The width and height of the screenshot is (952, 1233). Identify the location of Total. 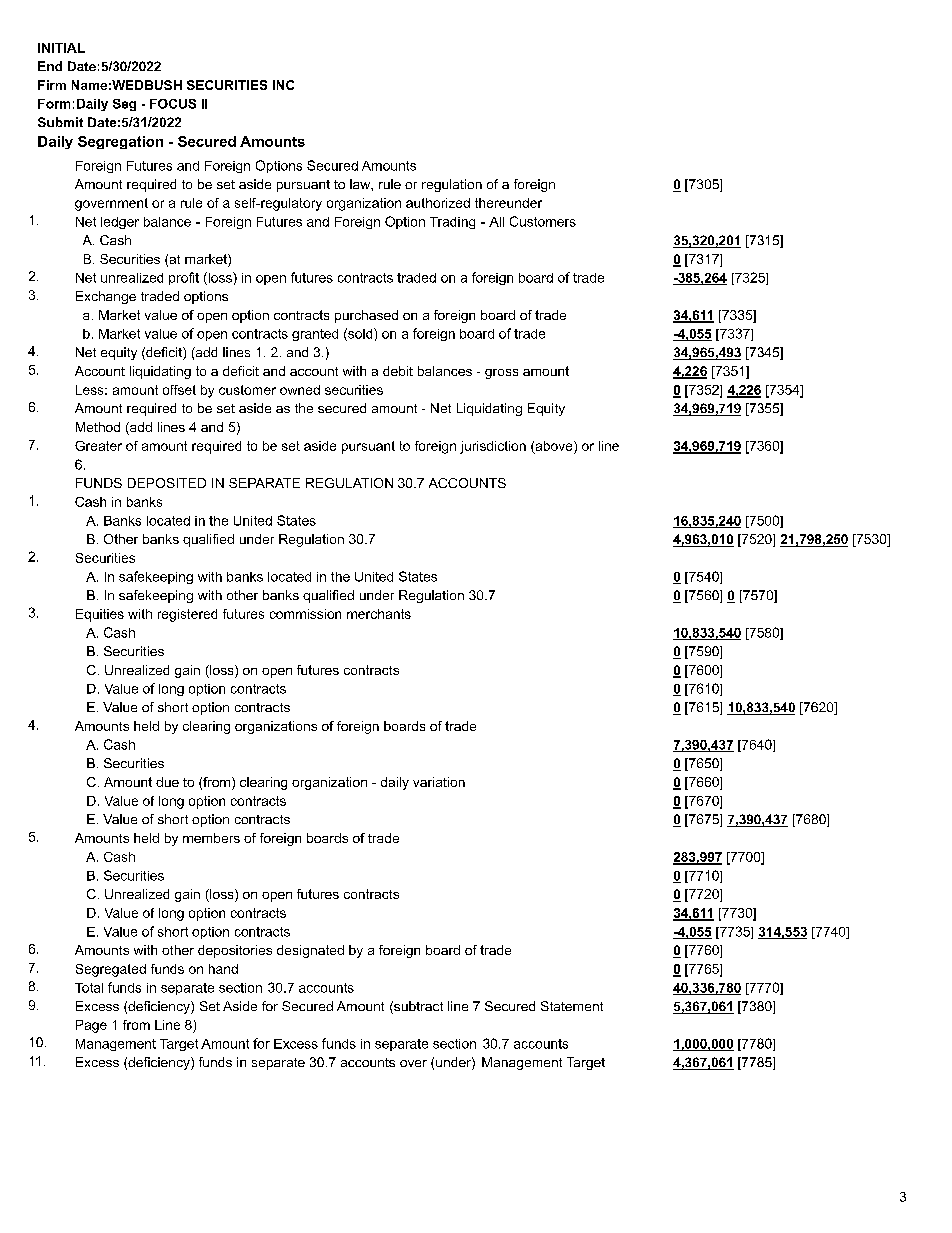
(89, 988).
